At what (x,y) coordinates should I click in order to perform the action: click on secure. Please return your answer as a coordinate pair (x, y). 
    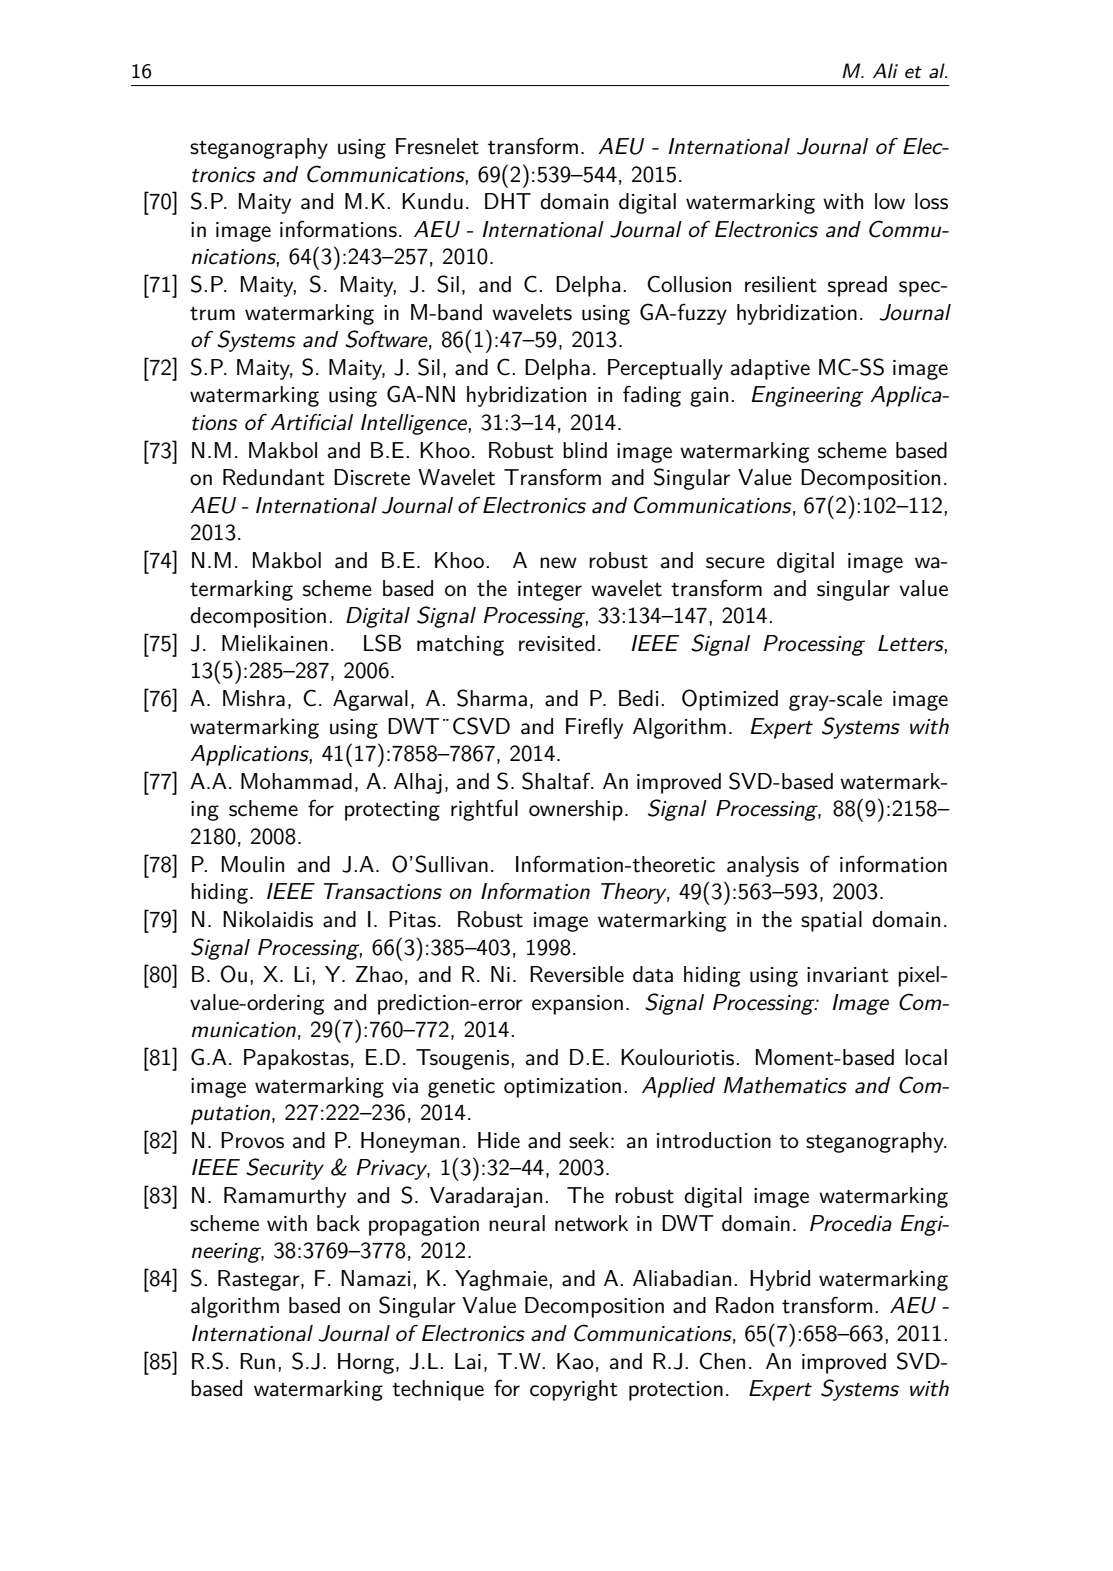
    Looking at the image, I should click on (735, 563).
